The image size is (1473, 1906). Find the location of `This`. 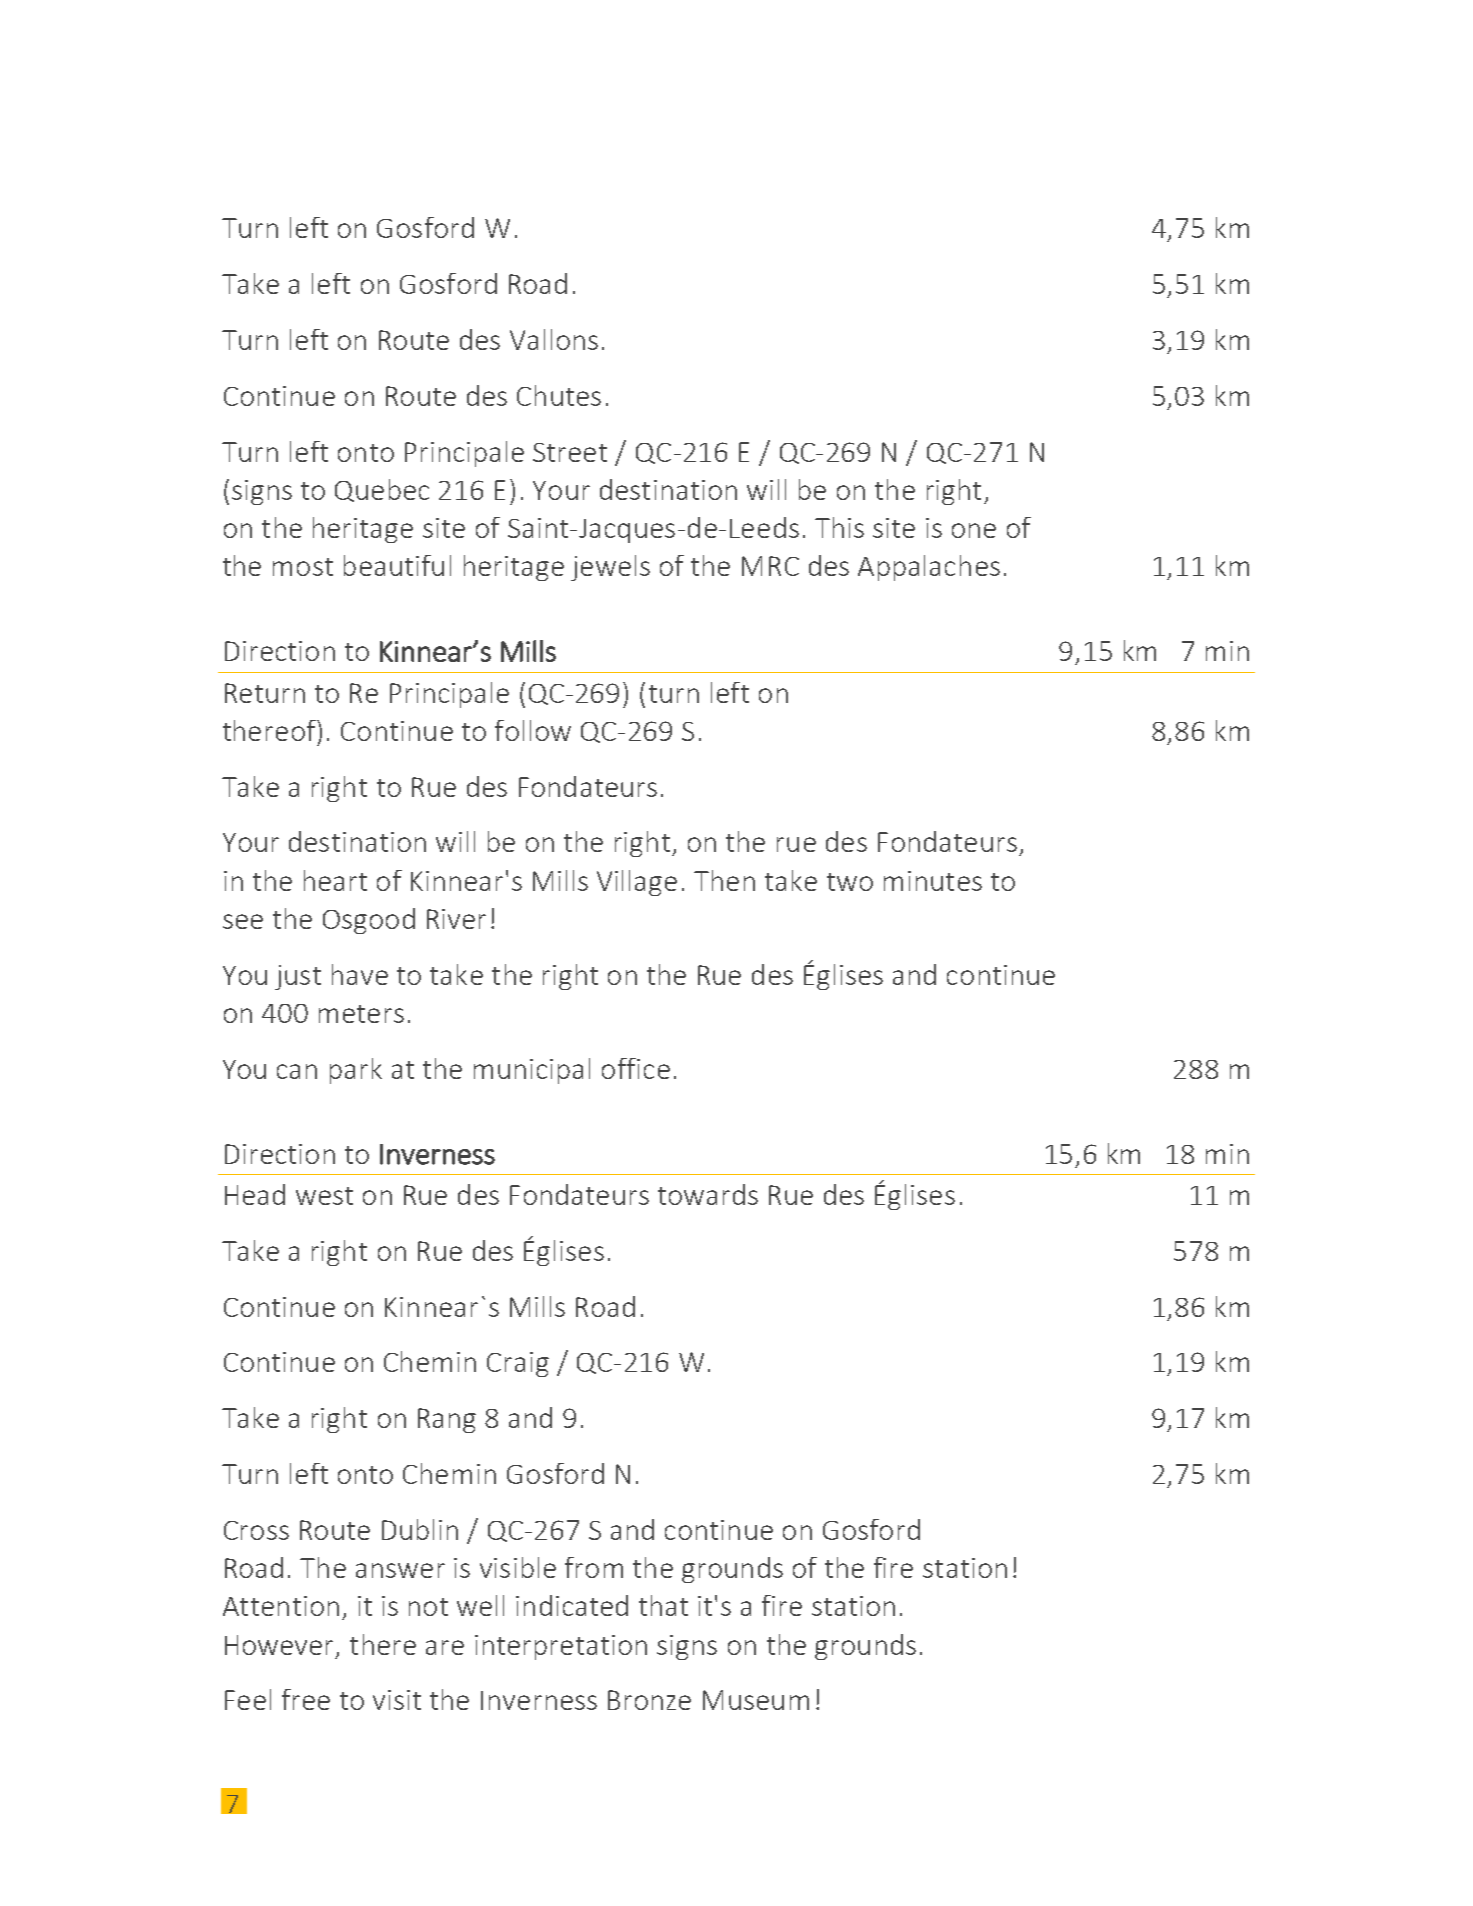

This is located at coordinates (839, 527).
